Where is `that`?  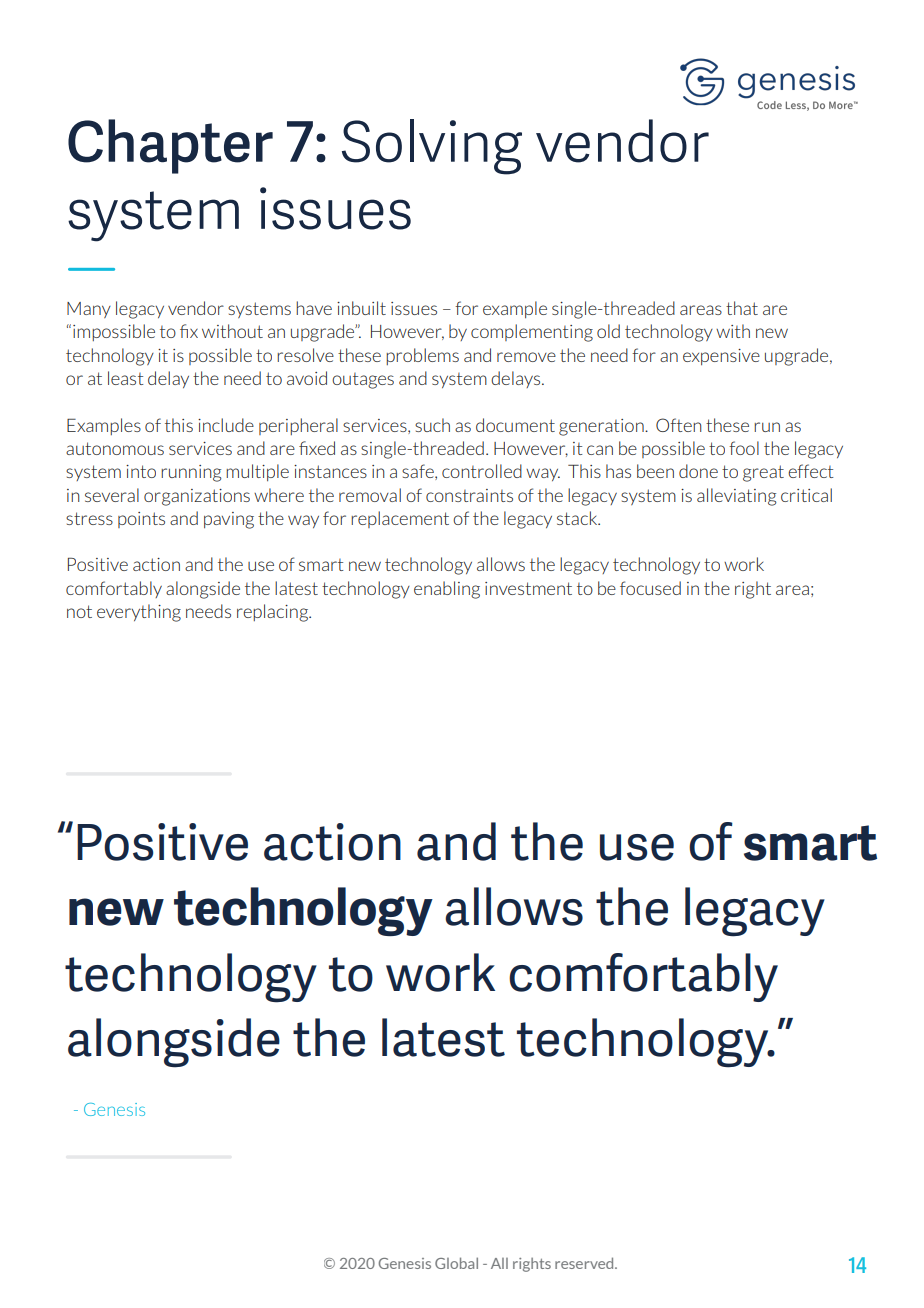 that is located at coordinates (742, 308).
